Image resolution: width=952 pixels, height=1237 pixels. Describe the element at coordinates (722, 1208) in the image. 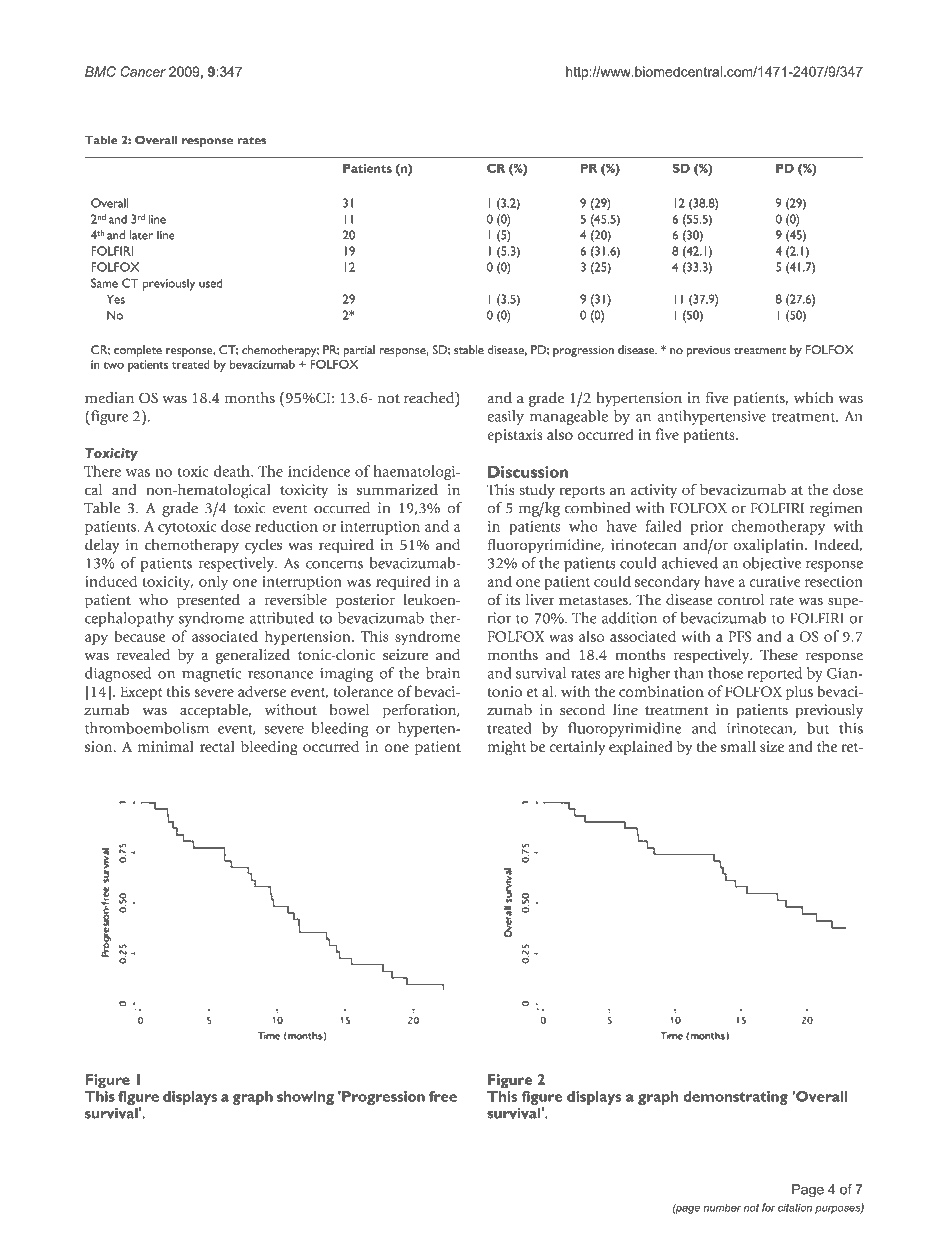

I see `number` at that location.
